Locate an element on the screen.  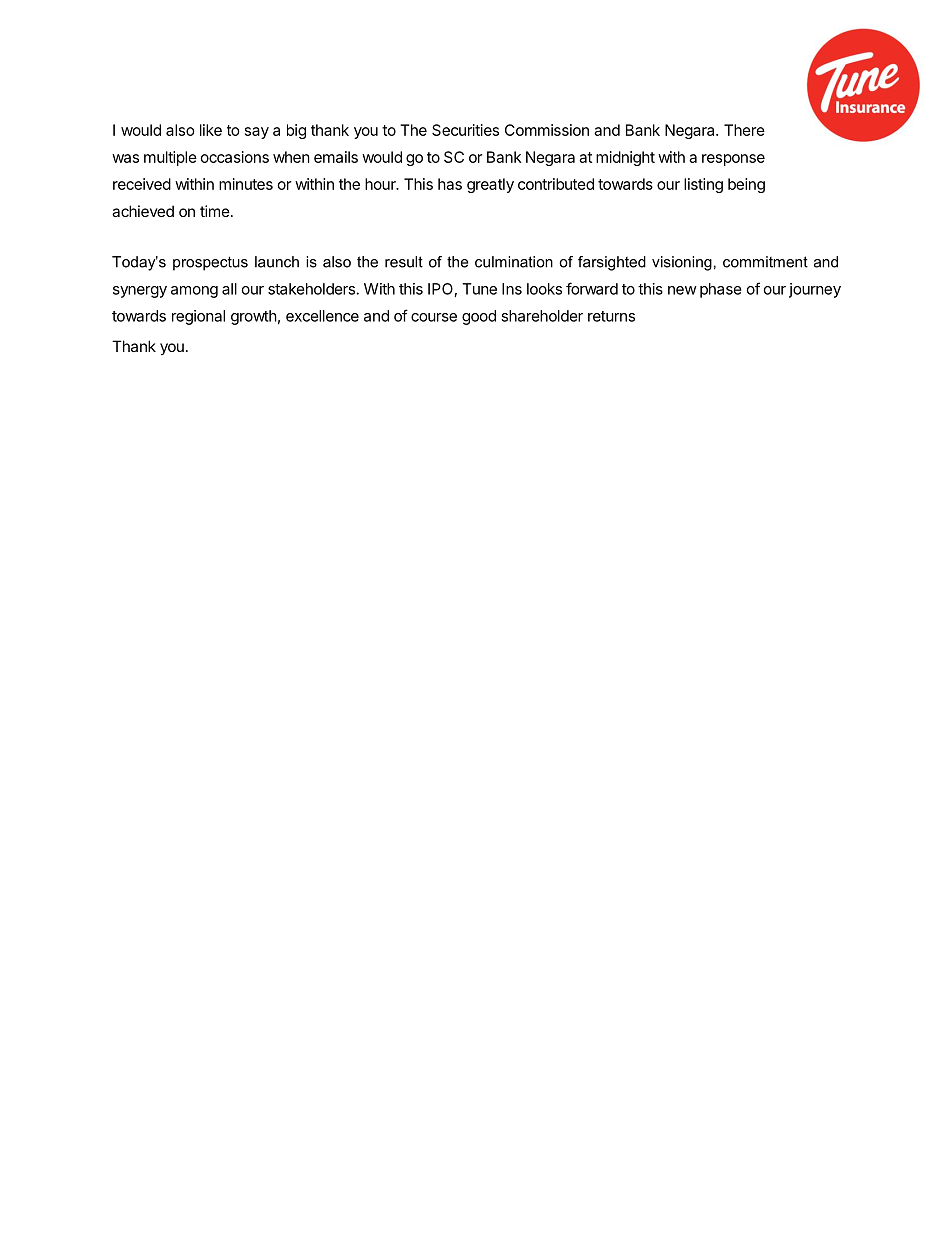
greatly is located at coordinates (490, 185).
